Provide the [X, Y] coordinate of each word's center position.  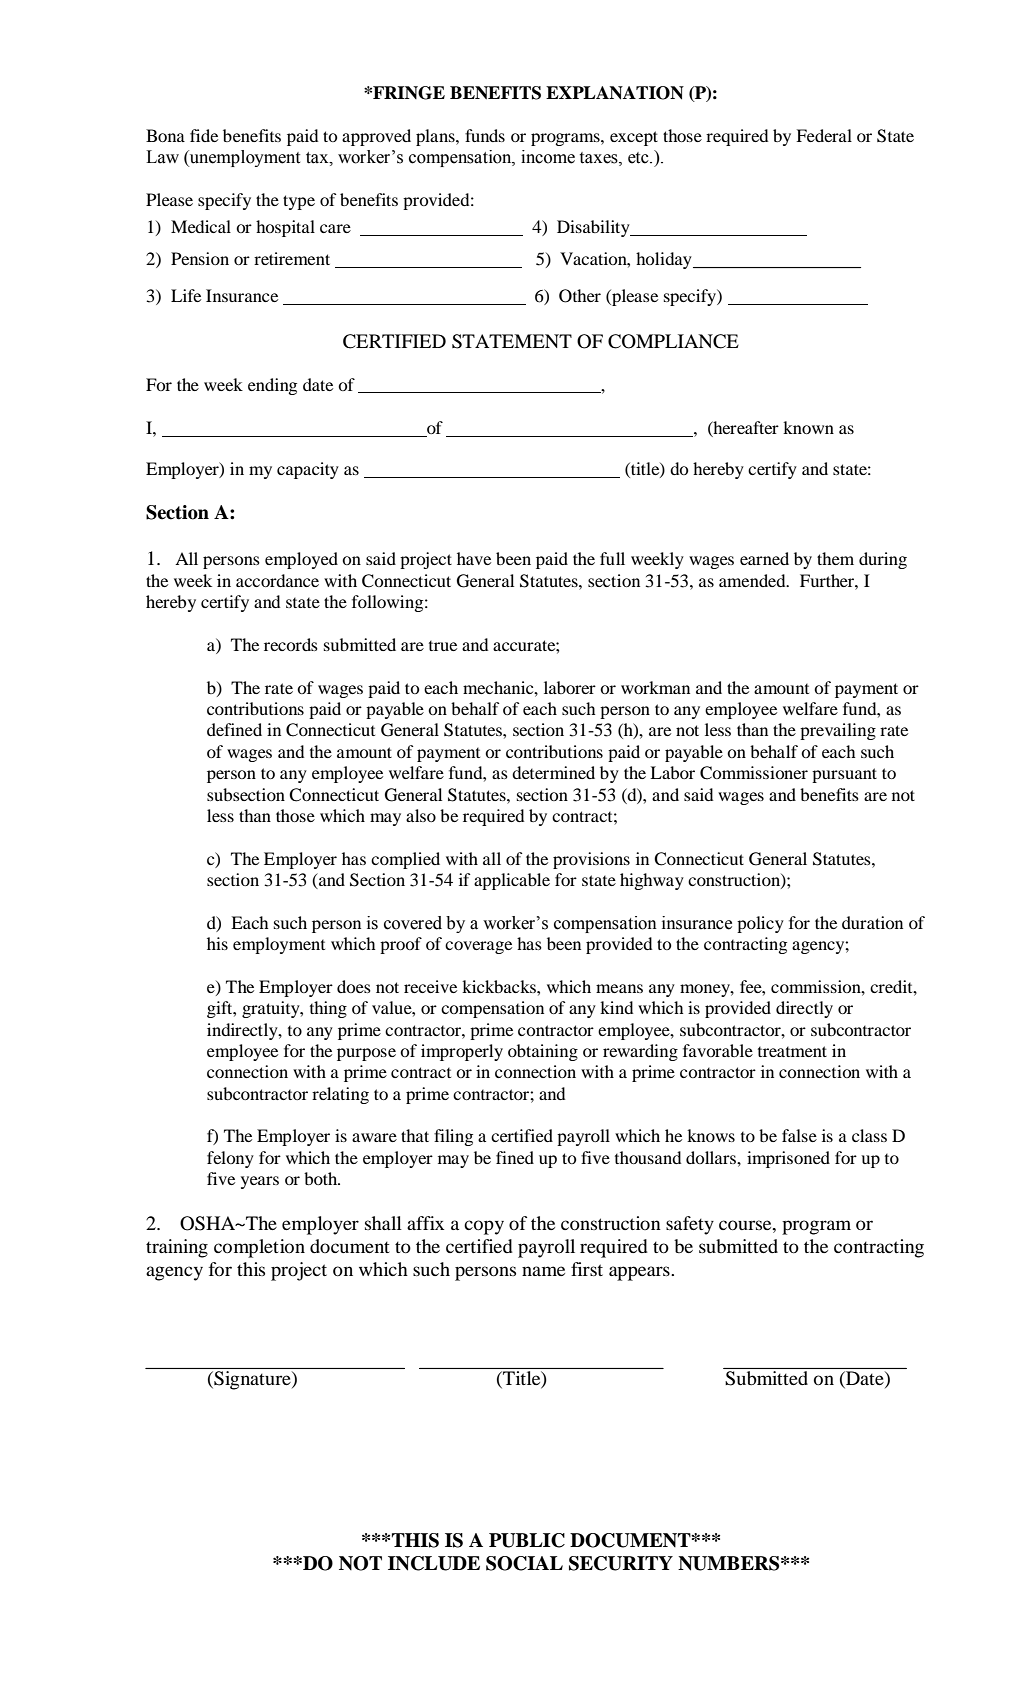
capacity [308, 470]
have [474, 558]
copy [484, 1227]
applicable [512, 881]
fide [204, 135]
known [808, 427]
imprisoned [788, 1159]
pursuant [844, 775]
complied [405, 860]
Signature [252, 1380]
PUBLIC [527, 1540]
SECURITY [621, 1563]
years [260, 1182]
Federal [824, 135]
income [548, 157]
